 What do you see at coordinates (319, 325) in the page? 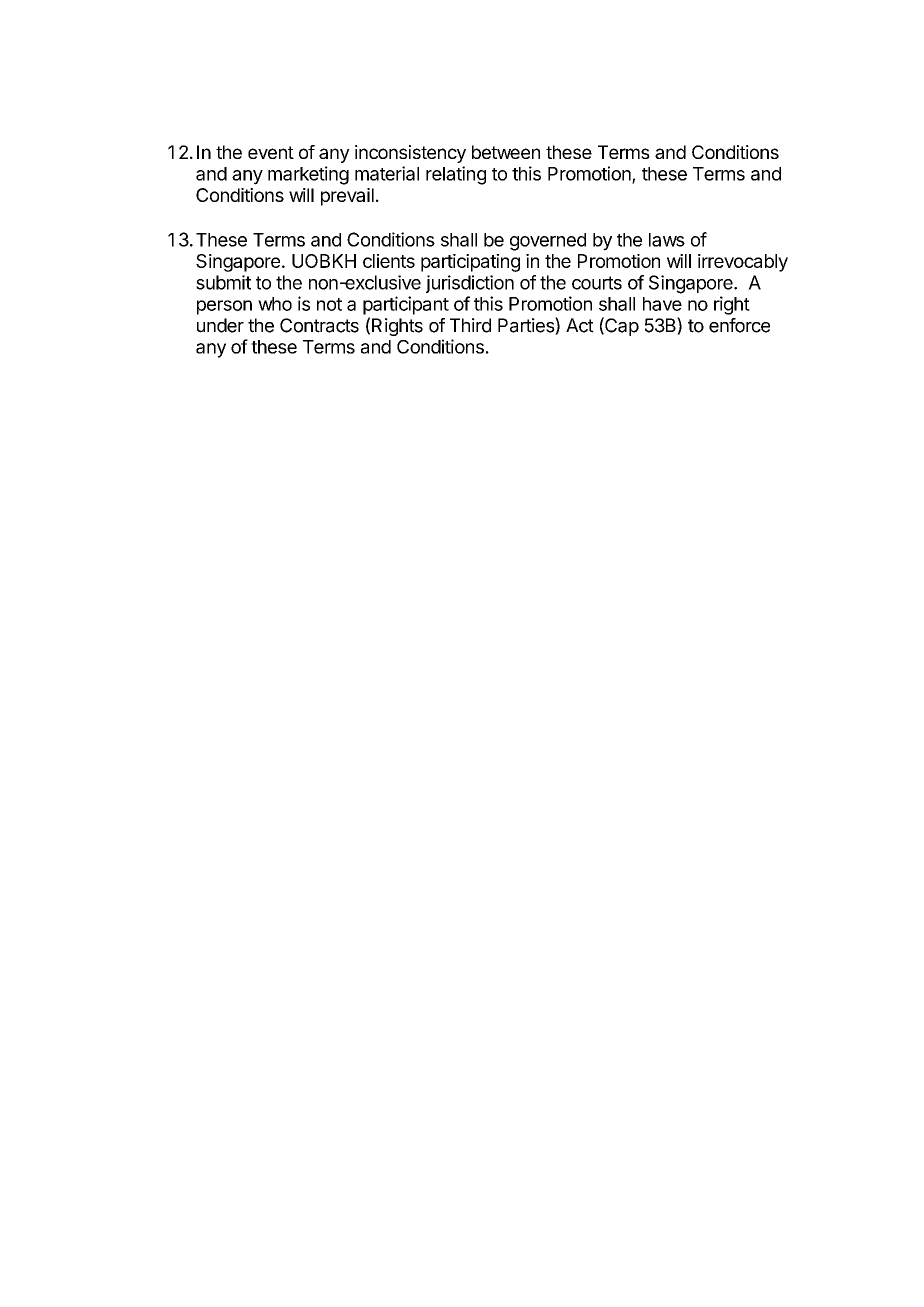
I see `Contracts` at bounding box center [319, 325].
